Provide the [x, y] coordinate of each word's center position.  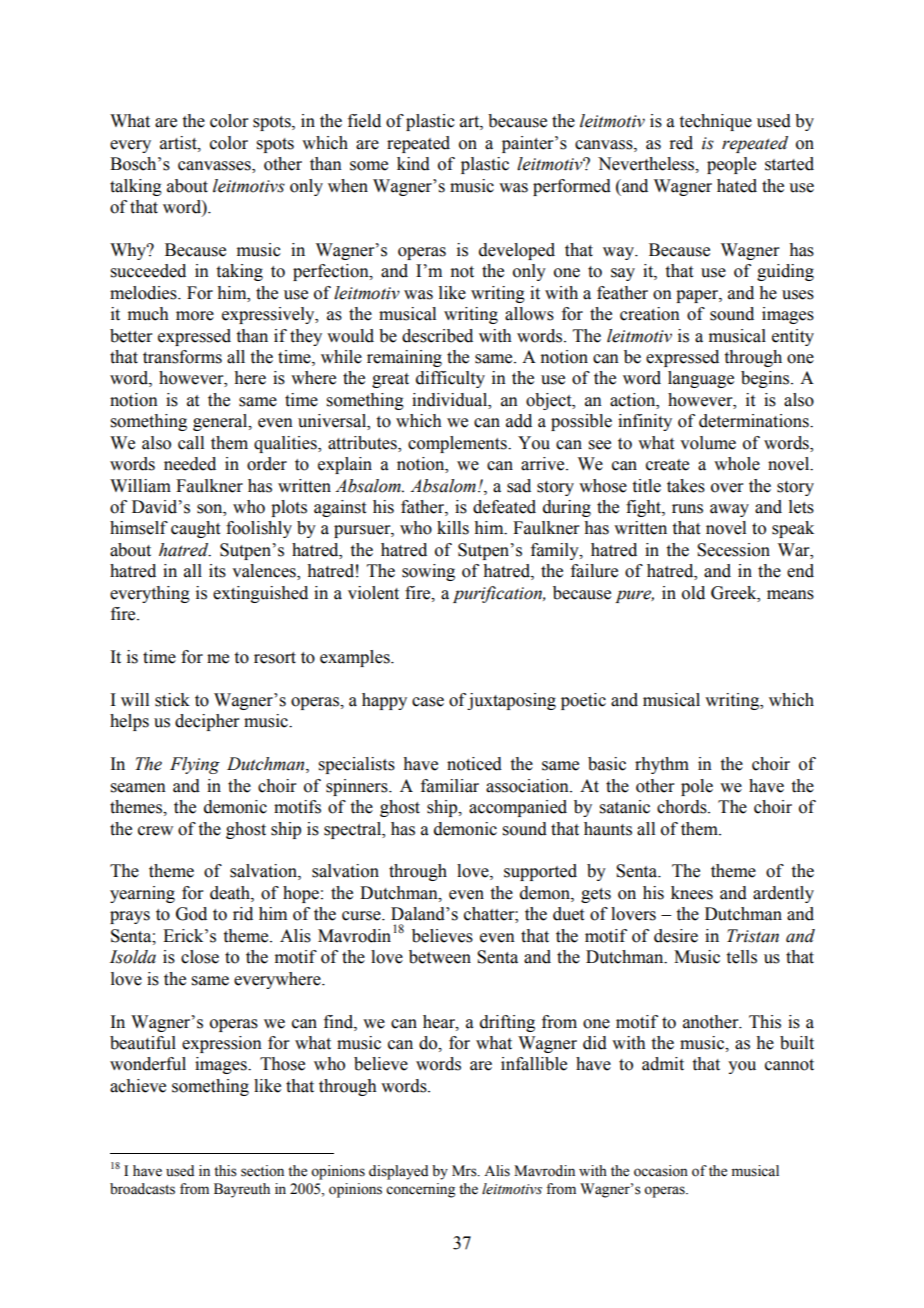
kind [413, 164]
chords [683, 807]
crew [155, 831]
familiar [450, 786]
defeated [504, 507]
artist [179, 143]
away [729, 510]
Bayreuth [242, 1190]
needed [190, 464]
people [731, 165]
